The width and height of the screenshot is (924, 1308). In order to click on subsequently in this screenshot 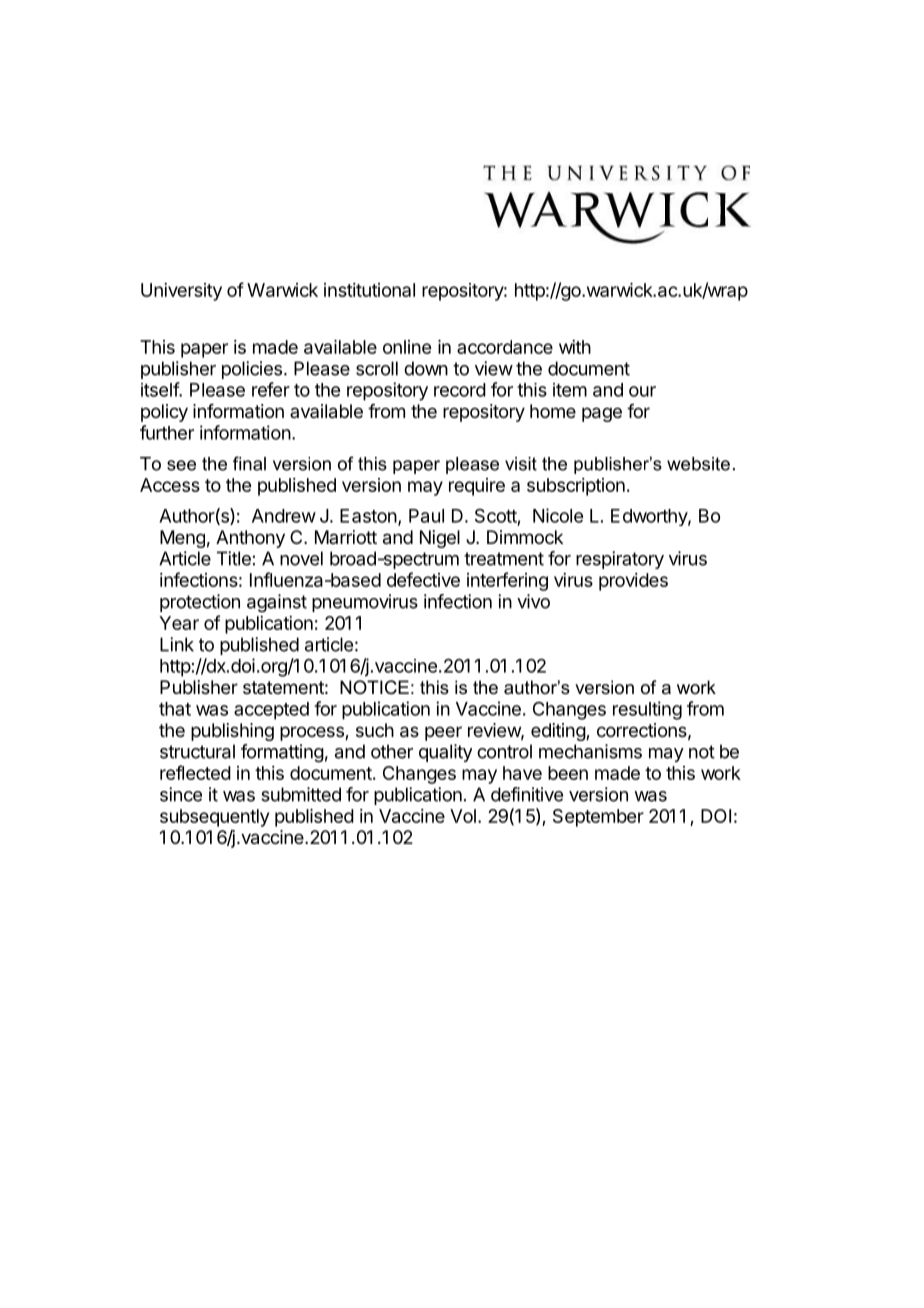, I will do `click(214, 818)`.
